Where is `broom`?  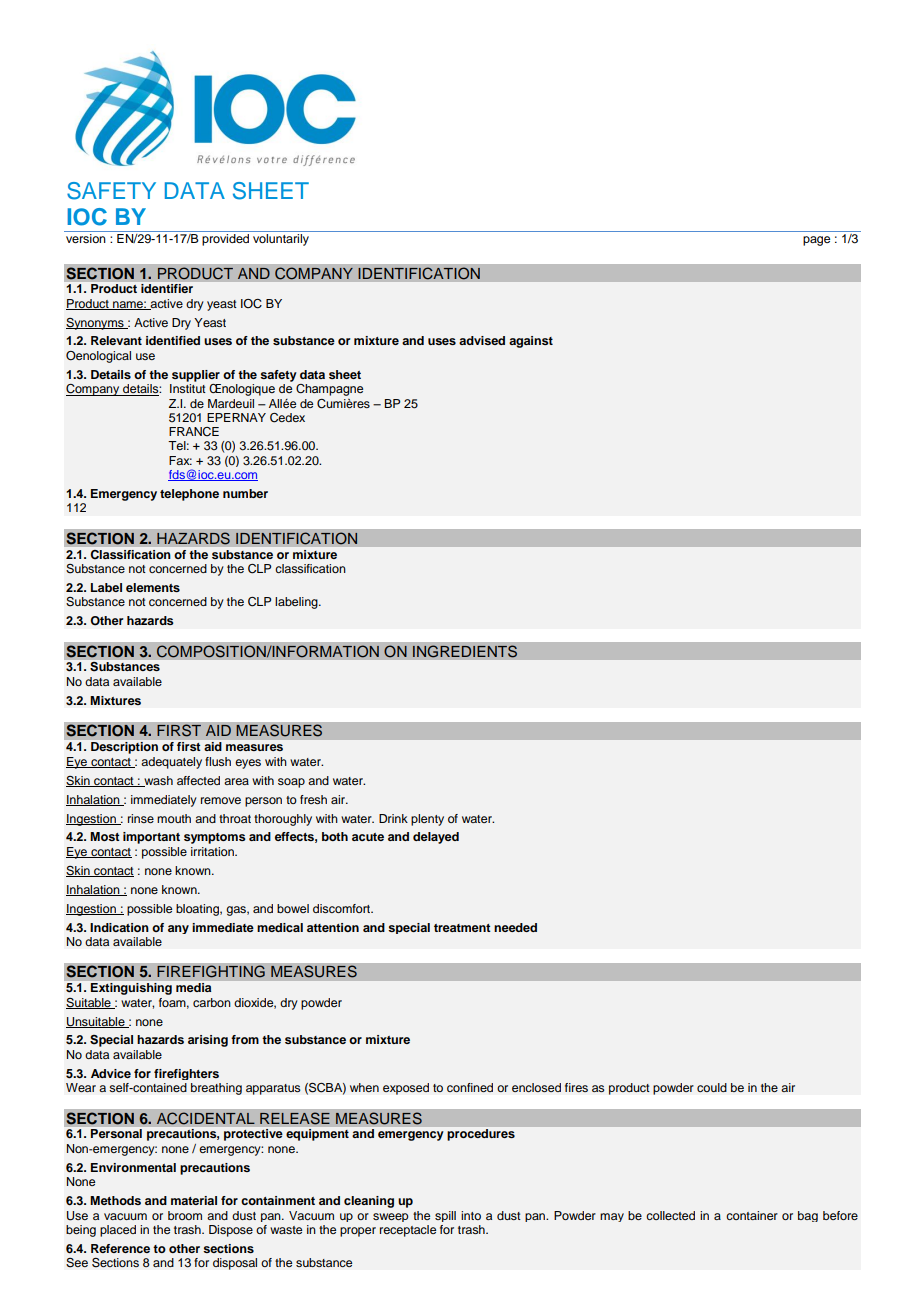 broom is located at coordinates (185, 1215).
